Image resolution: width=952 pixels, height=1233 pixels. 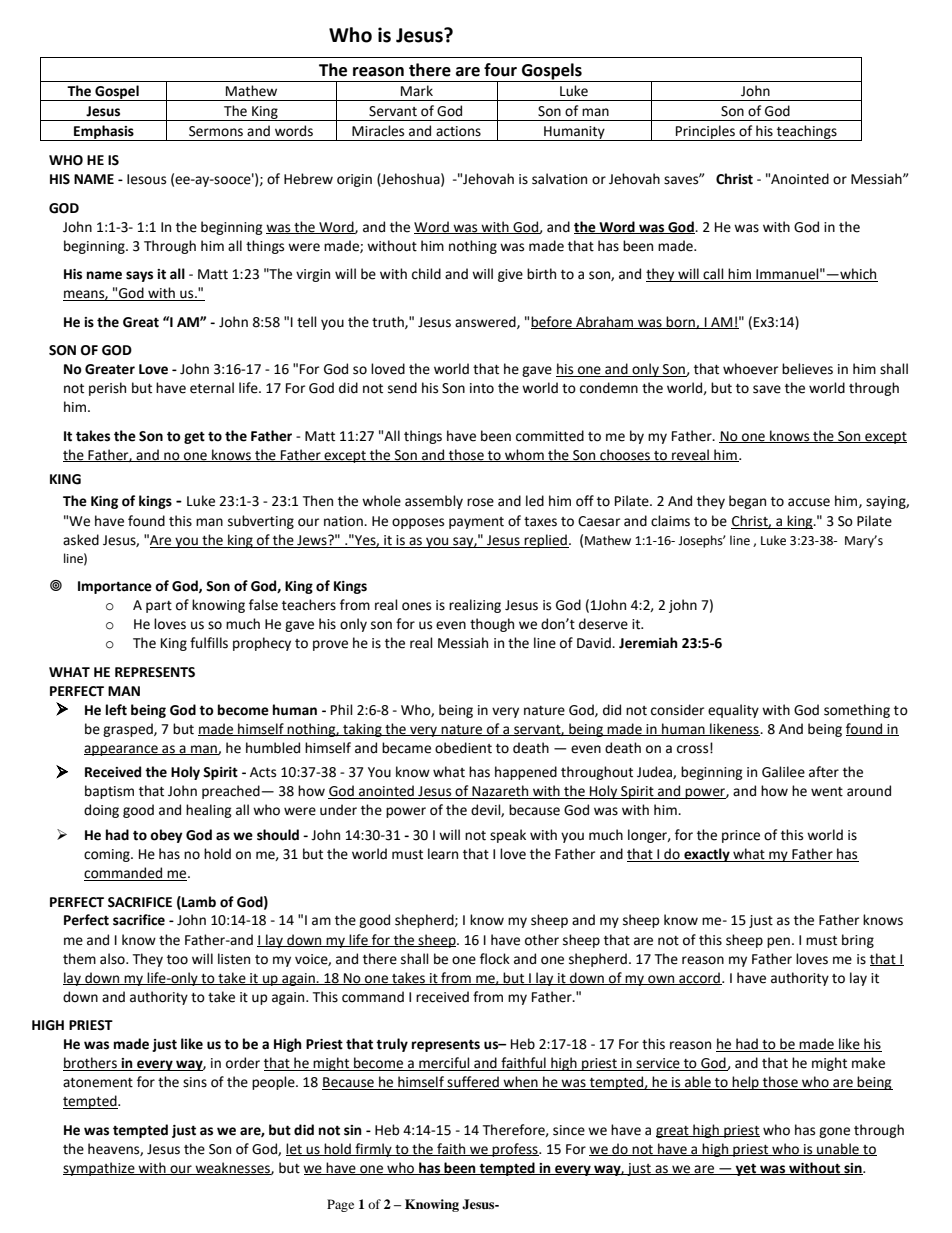 I want to click on though, so click(x=492, y=625).
